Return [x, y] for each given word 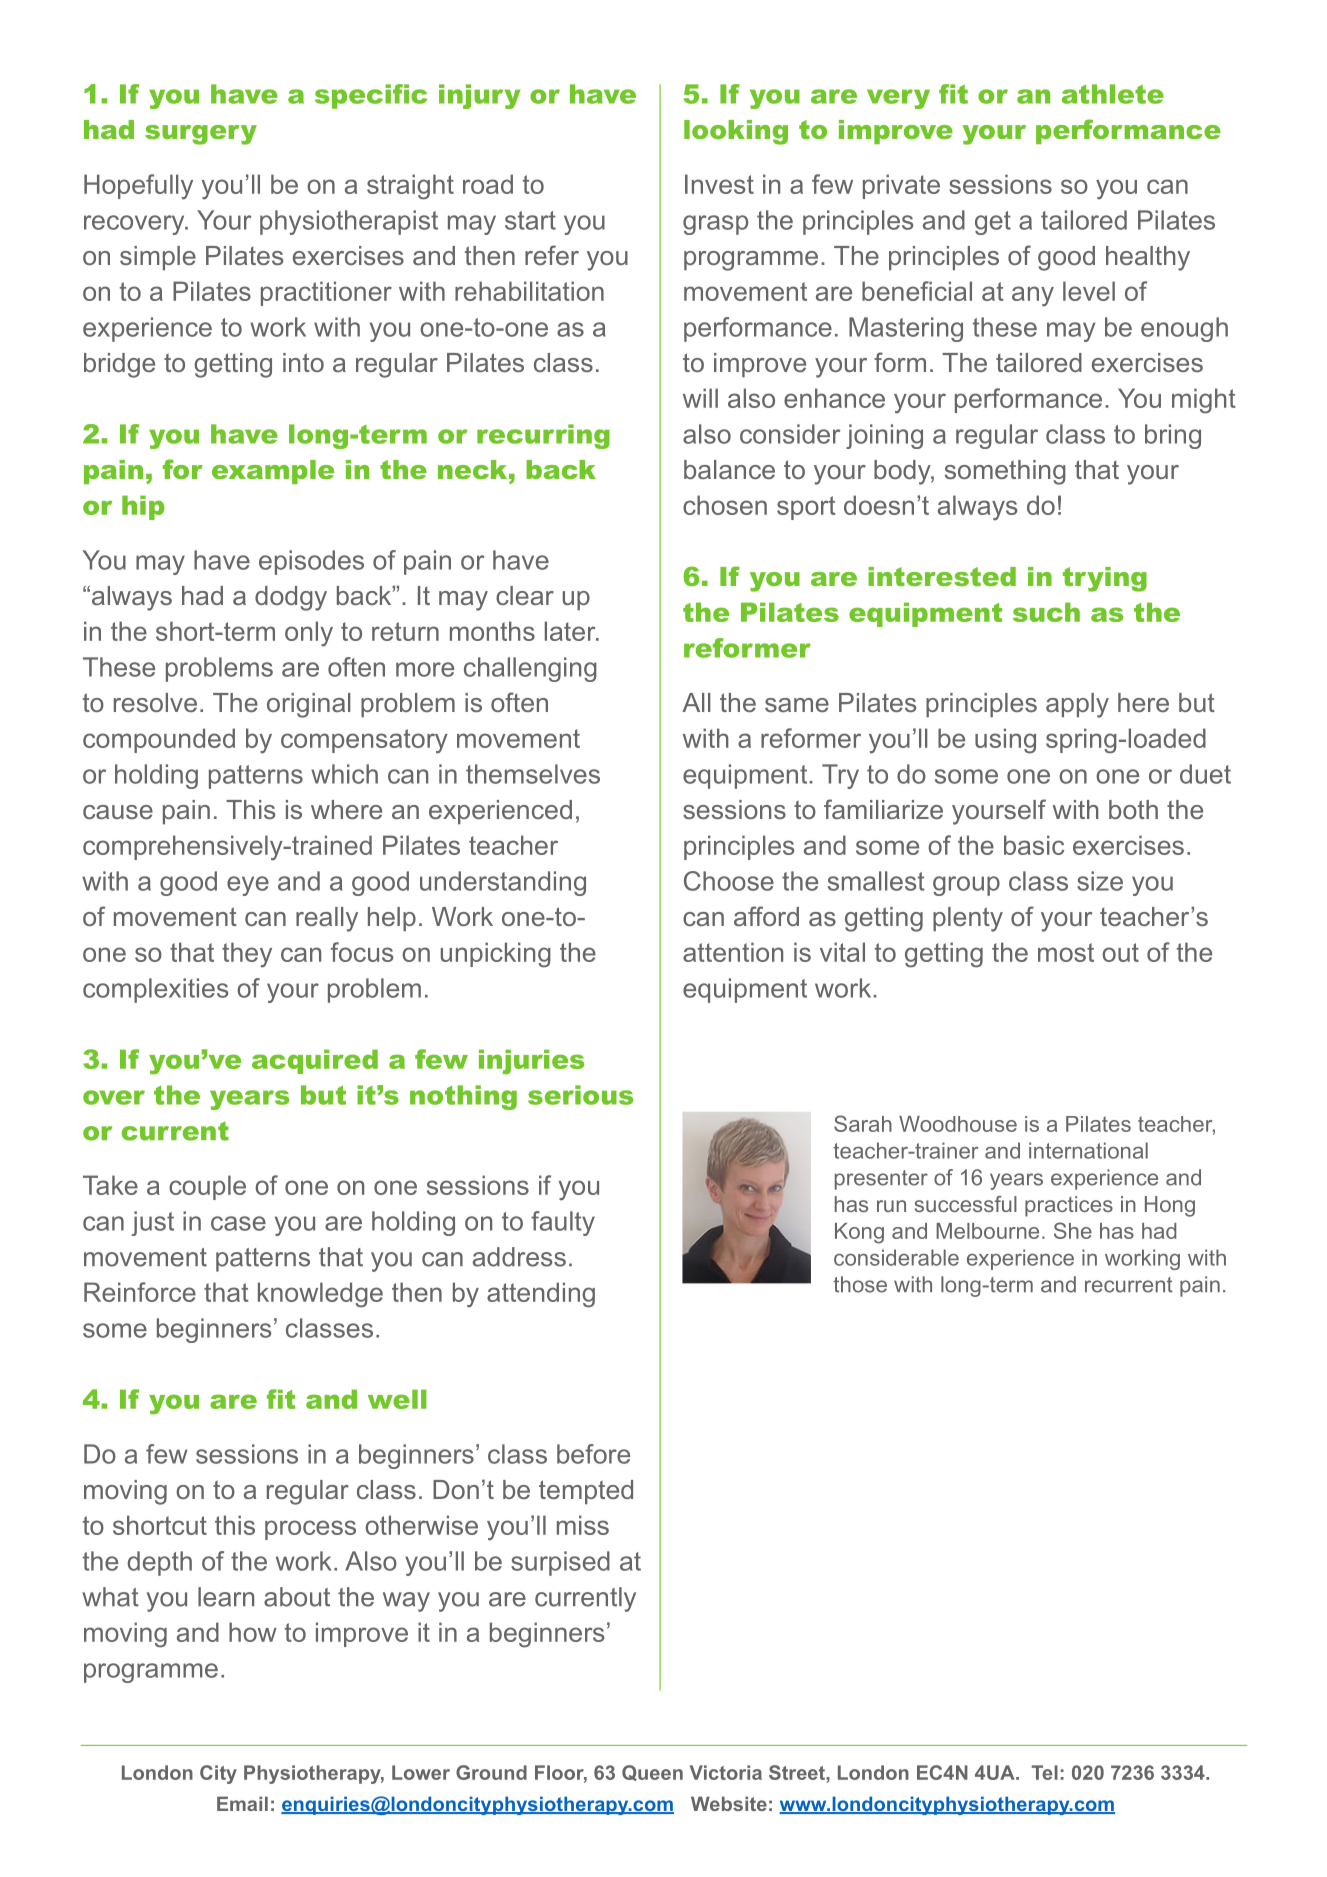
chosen [725, 505]
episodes [311, 562]
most [1066, 952]
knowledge [320, 1295]
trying [1105, 579]
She [1073, 1230]
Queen [652, 1773]
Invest [719, 184]
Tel [1045, 1772]
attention [733, 952]
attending [541, 1295]
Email [242, 1803]
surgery [201, 135]
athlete [1113, 94]
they [247, 955]
